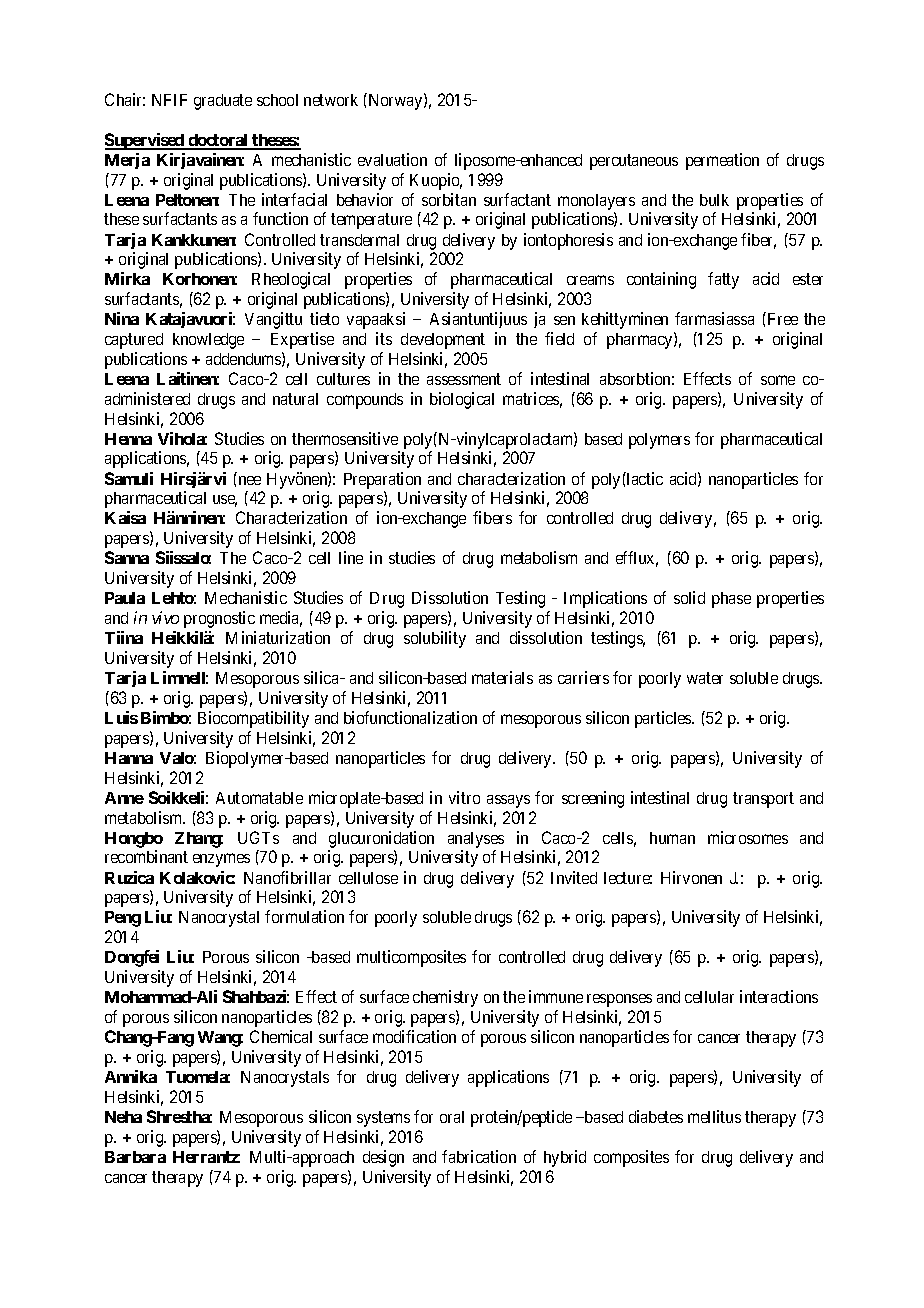 This page has width=924, height=1308. Describe the element at coordinates (462, 400) in the page. I see `biological` at that location.
